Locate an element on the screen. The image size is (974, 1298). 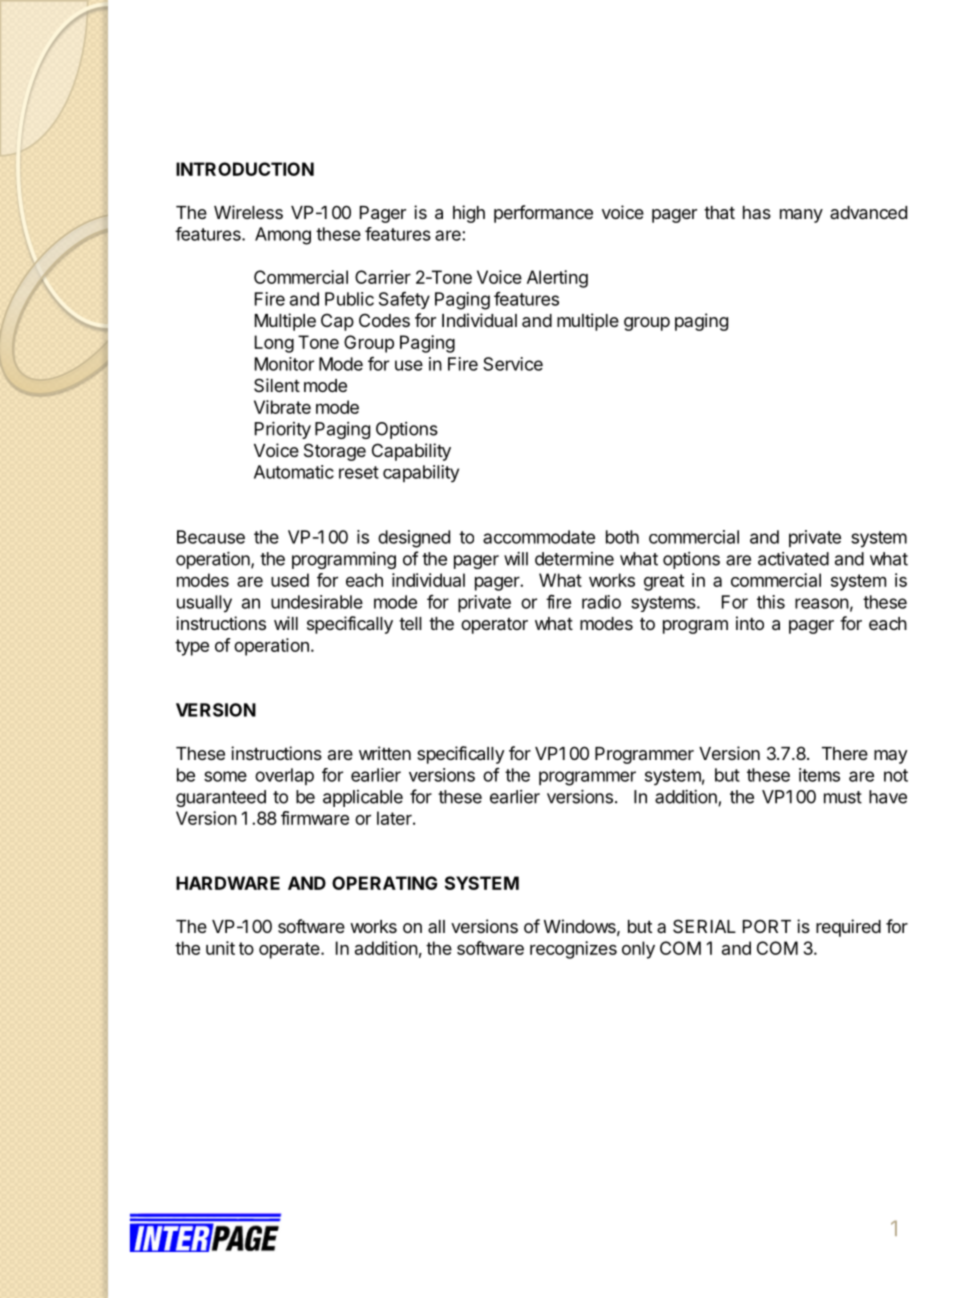
Wireless is located at coordinates (248, 212).
